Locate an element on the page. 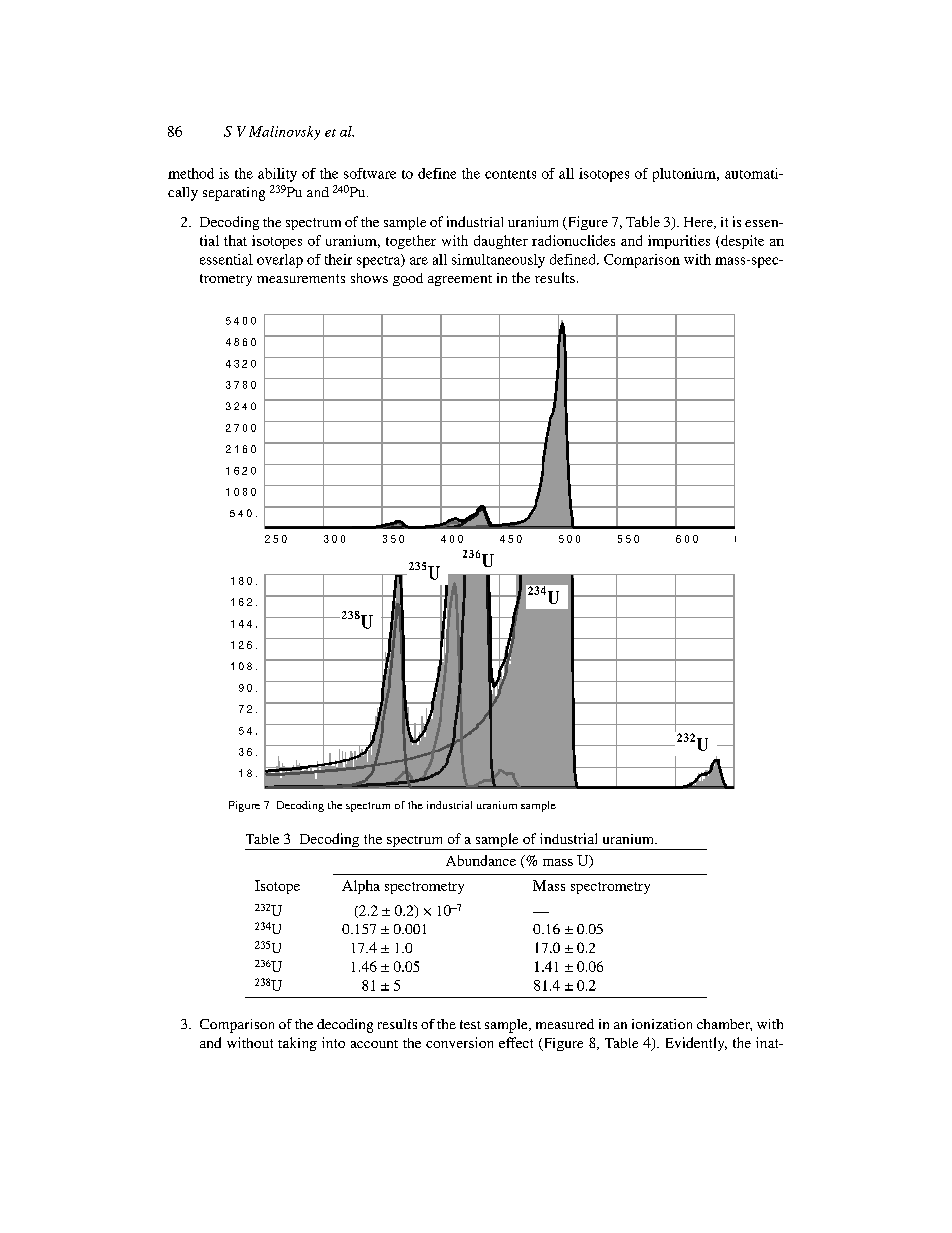 The width and height of the document is (952, 1233). Here is located at coordinates (699, 223).
